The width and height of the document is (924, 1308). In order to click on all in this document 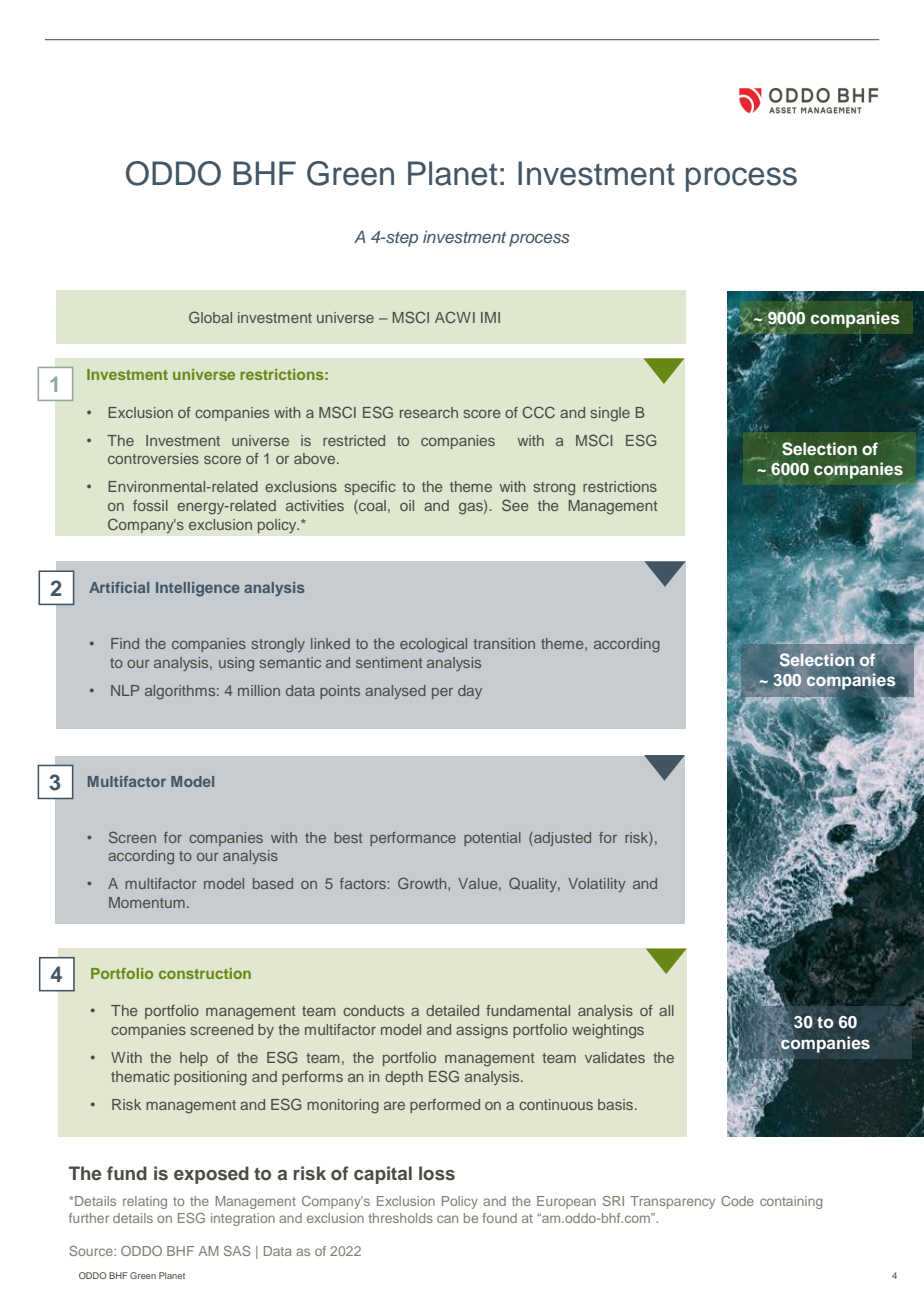, I will do `click(666, 1010)`.
